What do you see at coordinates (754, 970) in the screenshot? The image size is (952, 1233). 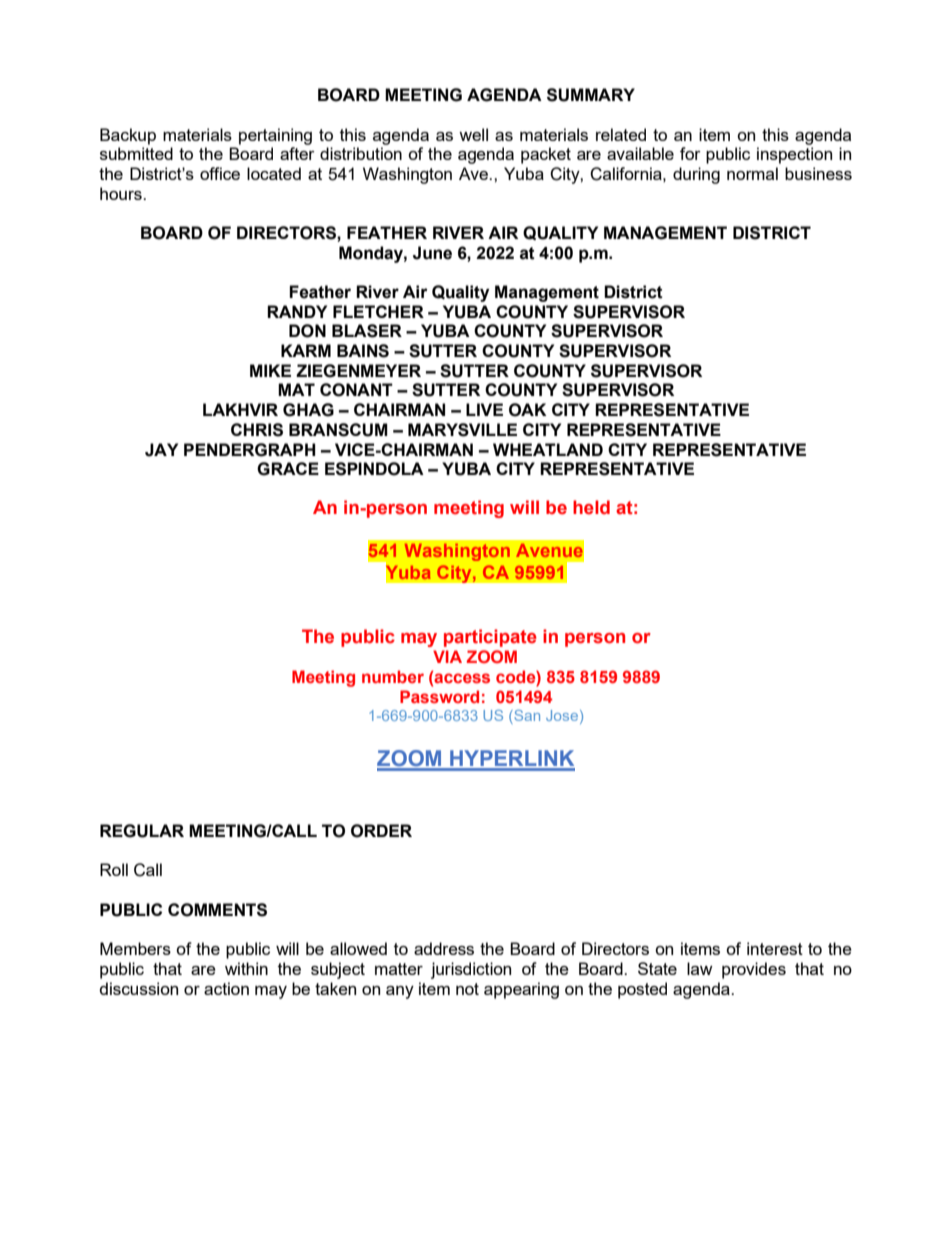 I see `provides` at bounding box center [754, 970].
